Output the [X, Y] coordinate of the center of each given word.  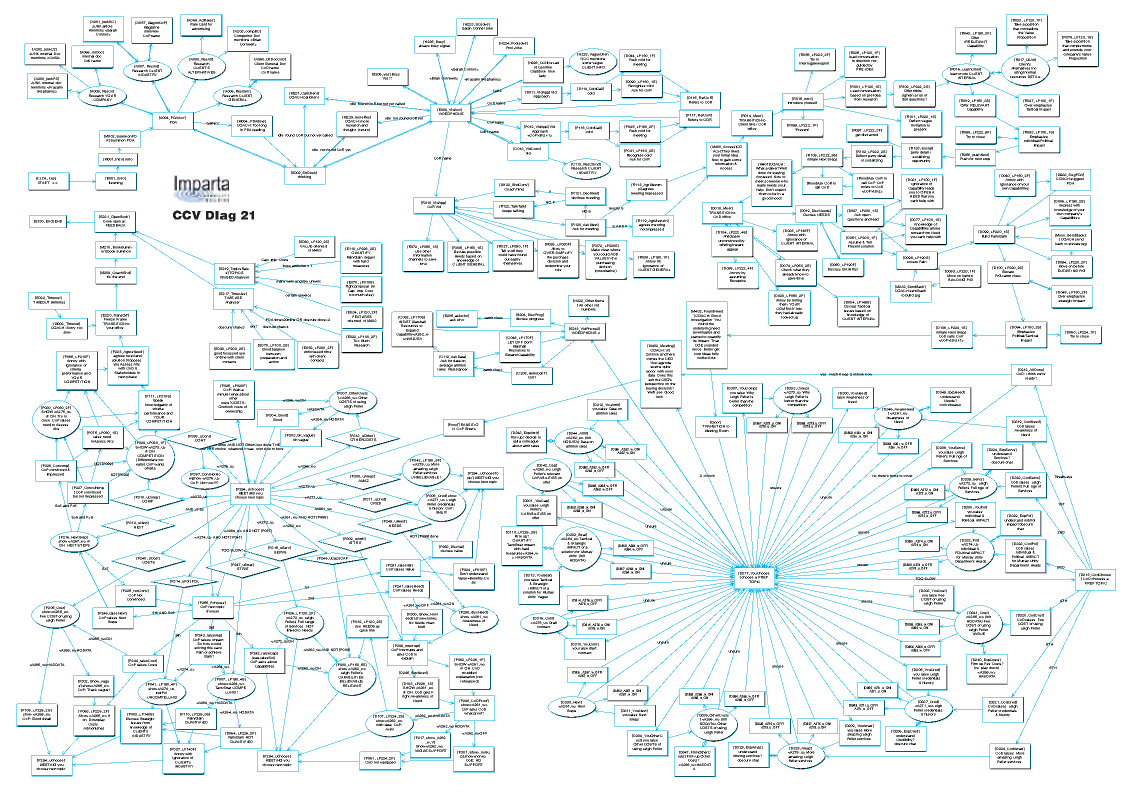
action [274, 360]
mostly [615, 209]
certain [290, 294]
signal [444, 45]
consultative [606, 270]
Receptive [737, 280]
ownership [234, 410]
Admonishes [93, 727]
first [854, 268]
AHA [389, 728]
